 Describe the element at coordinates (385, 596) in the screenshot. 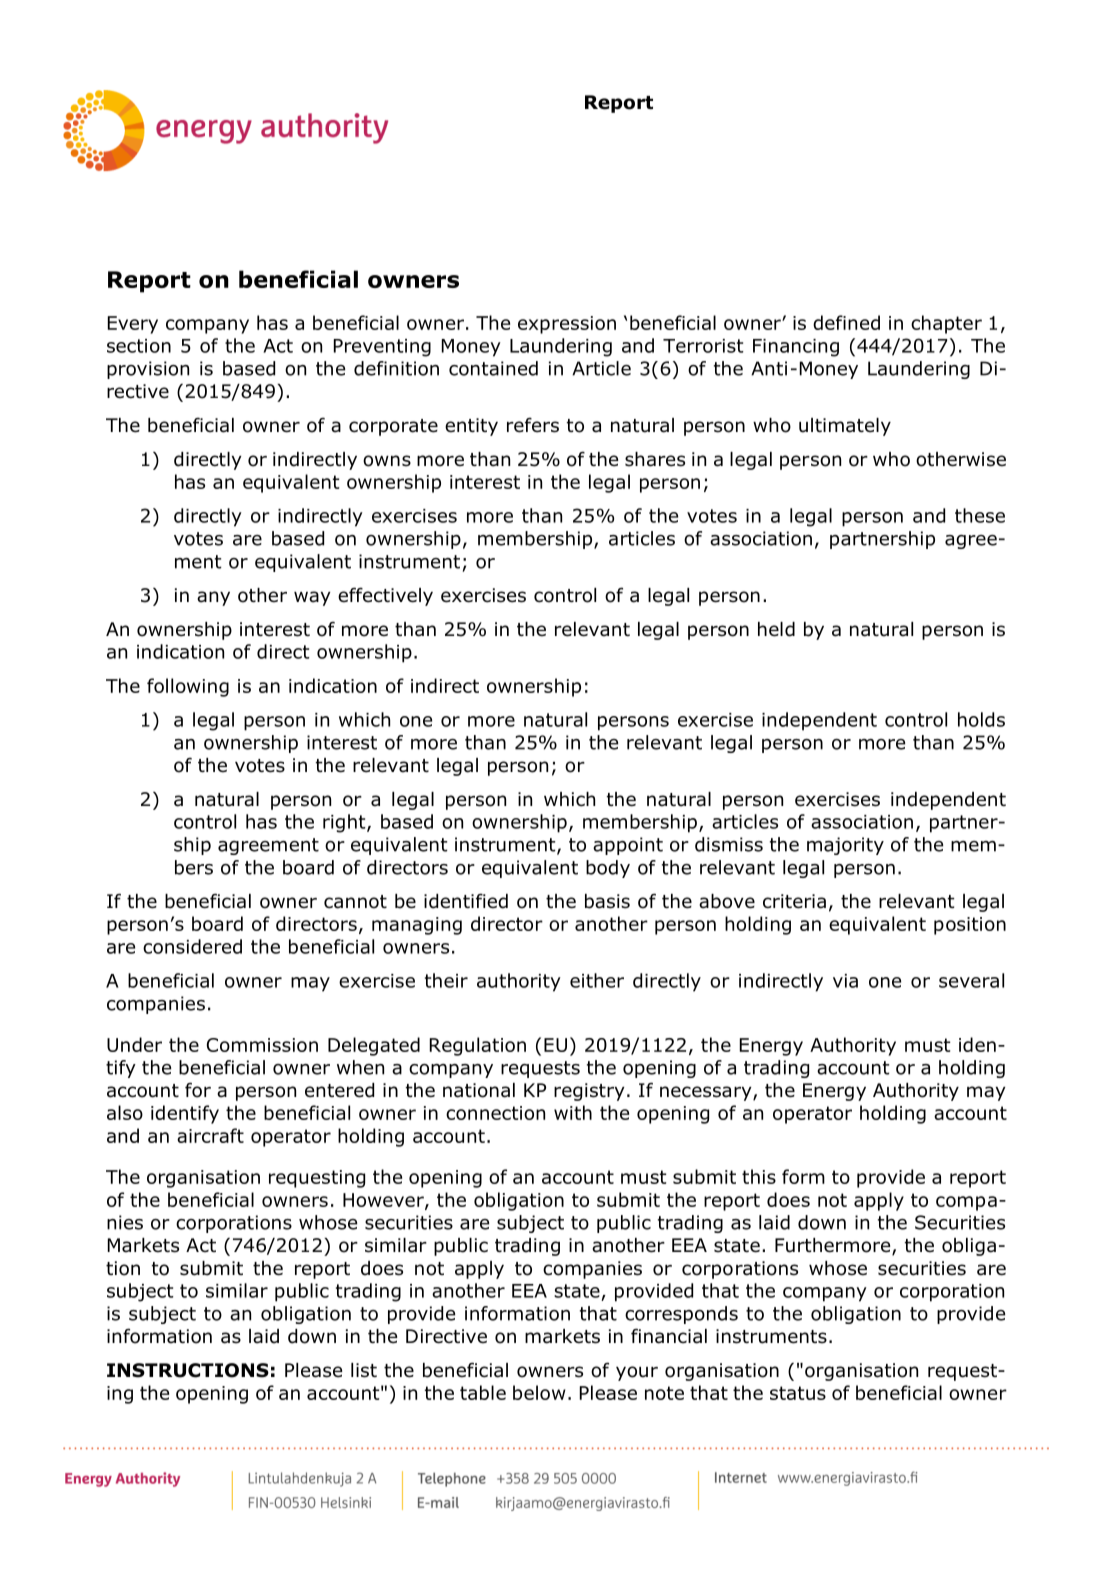

I see `effectively` at that location.
